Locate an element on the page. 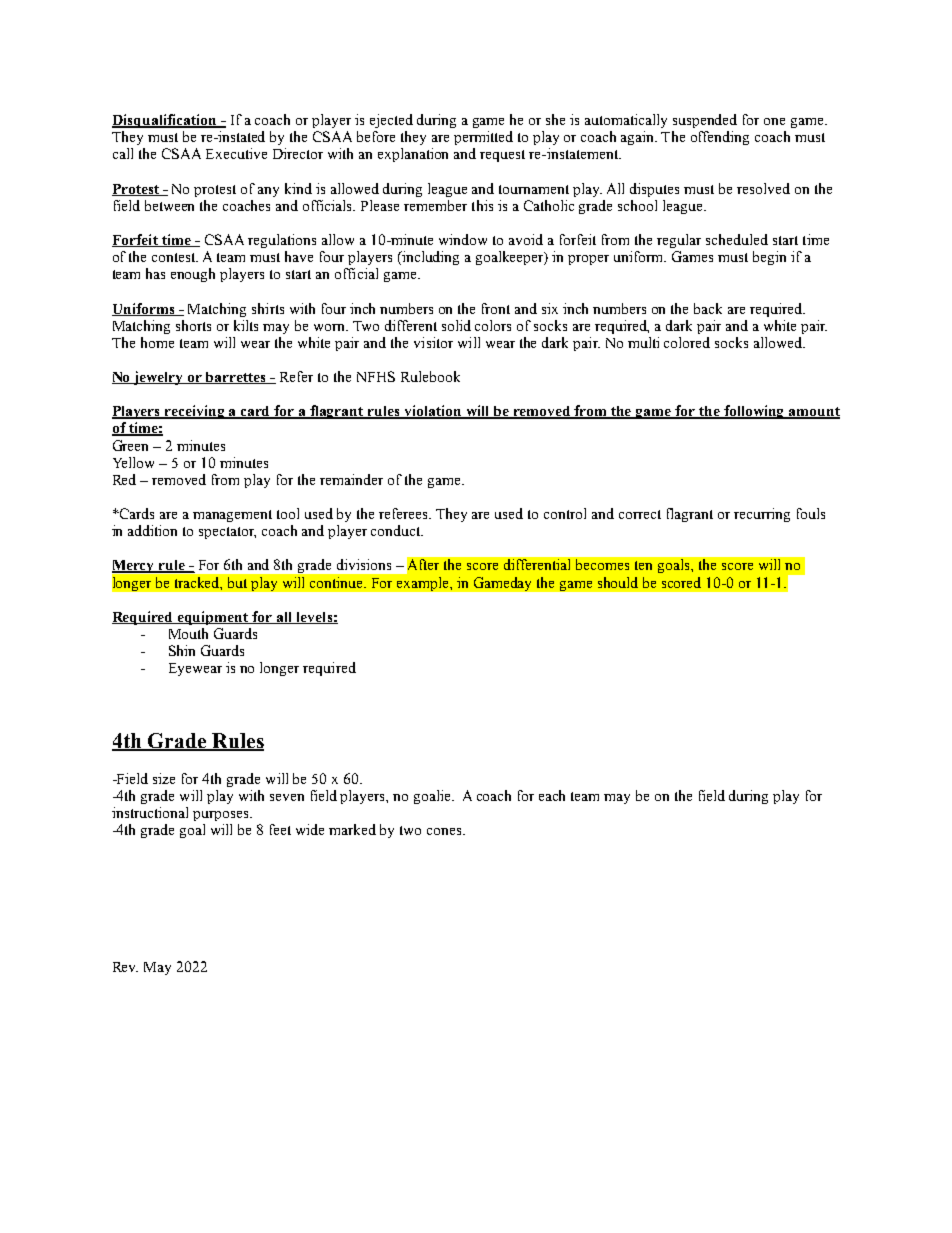 This image has height=1233, width=952. conduct is located at coordinates (397, 530).
